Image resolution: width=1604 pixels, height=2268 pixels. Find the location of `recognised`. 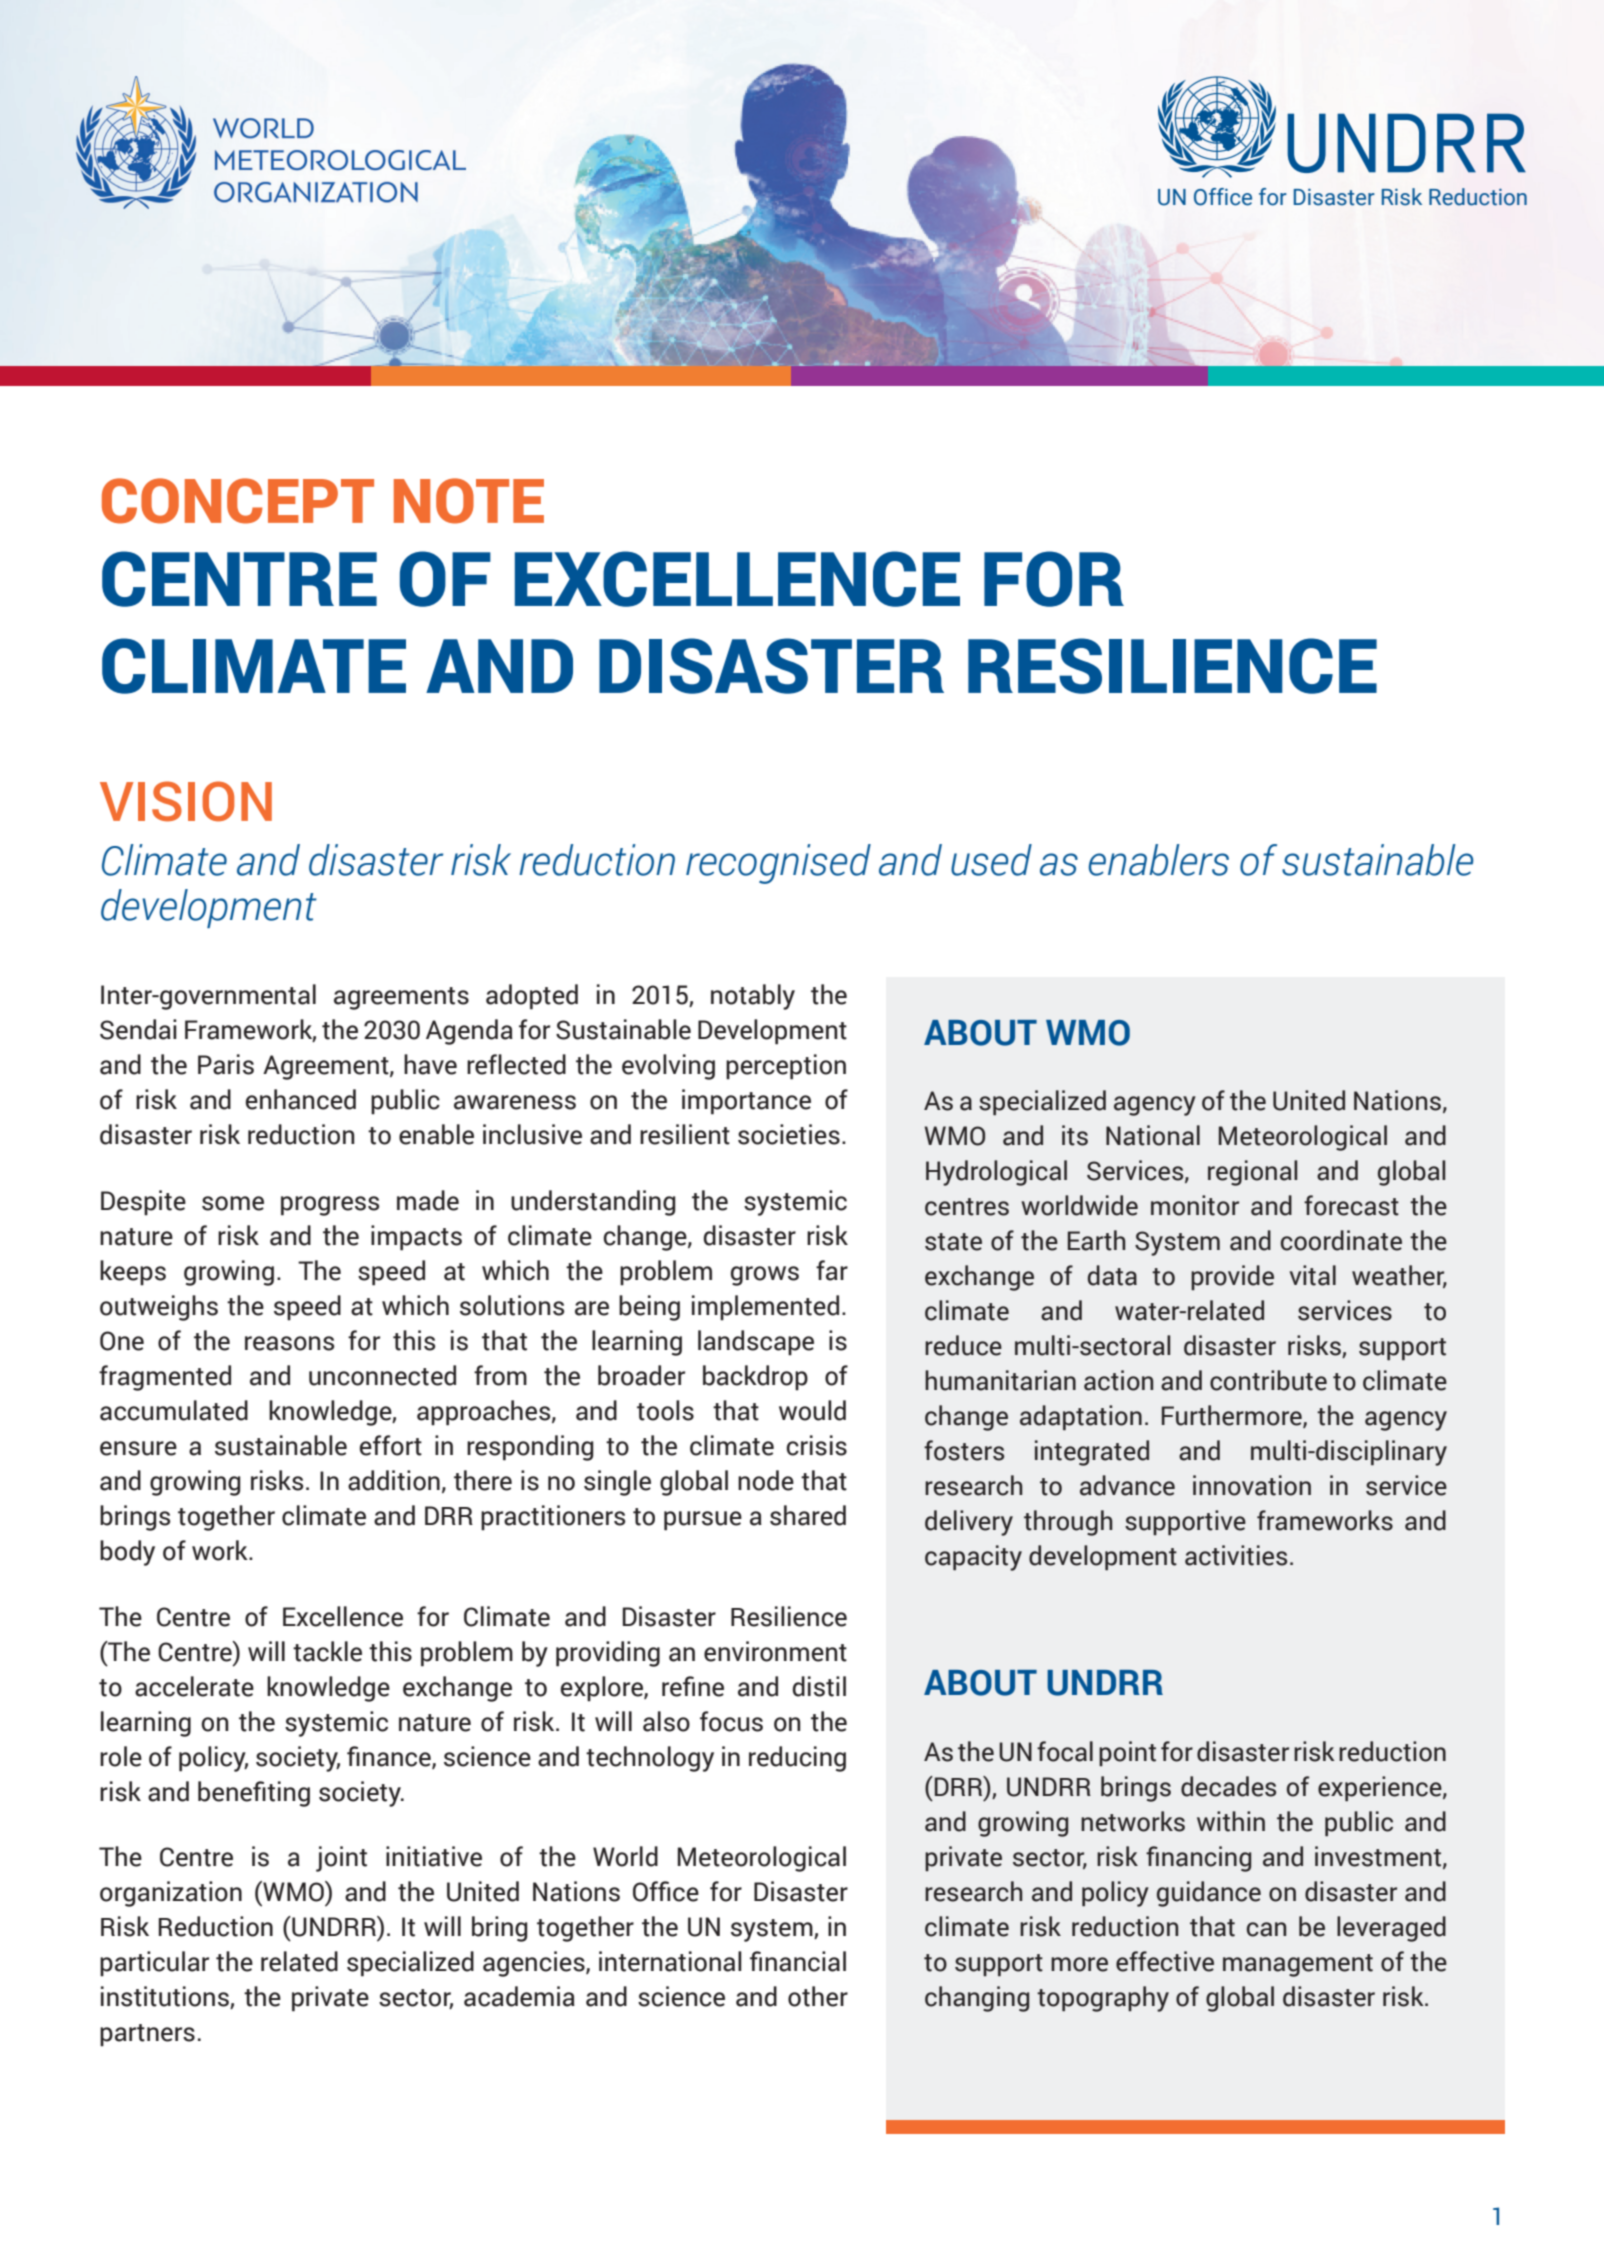

recognised is located at coordinates (778, 864).
